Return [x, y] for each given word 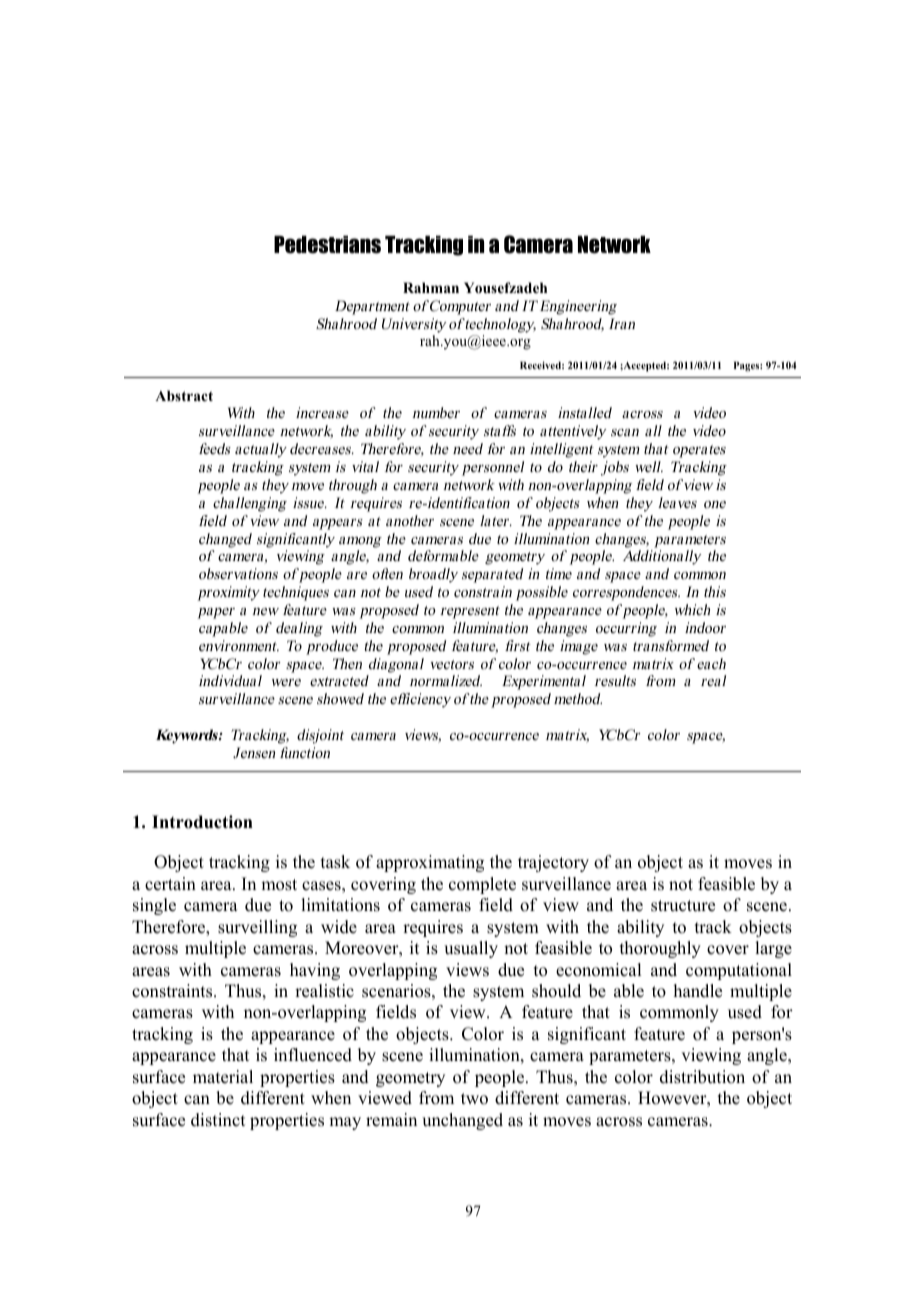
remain [391, 1120]
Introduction [202, 822]
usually [471, 949]
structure [683, 906]
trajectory [553, 863]
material [223, 1077]
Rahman [431, 287]
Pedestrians [327, 245]
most [279, 885]
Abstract [184, 395]
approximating [430, 863]
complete [482, 885]
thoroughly [660, 949]
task [335, 862]
